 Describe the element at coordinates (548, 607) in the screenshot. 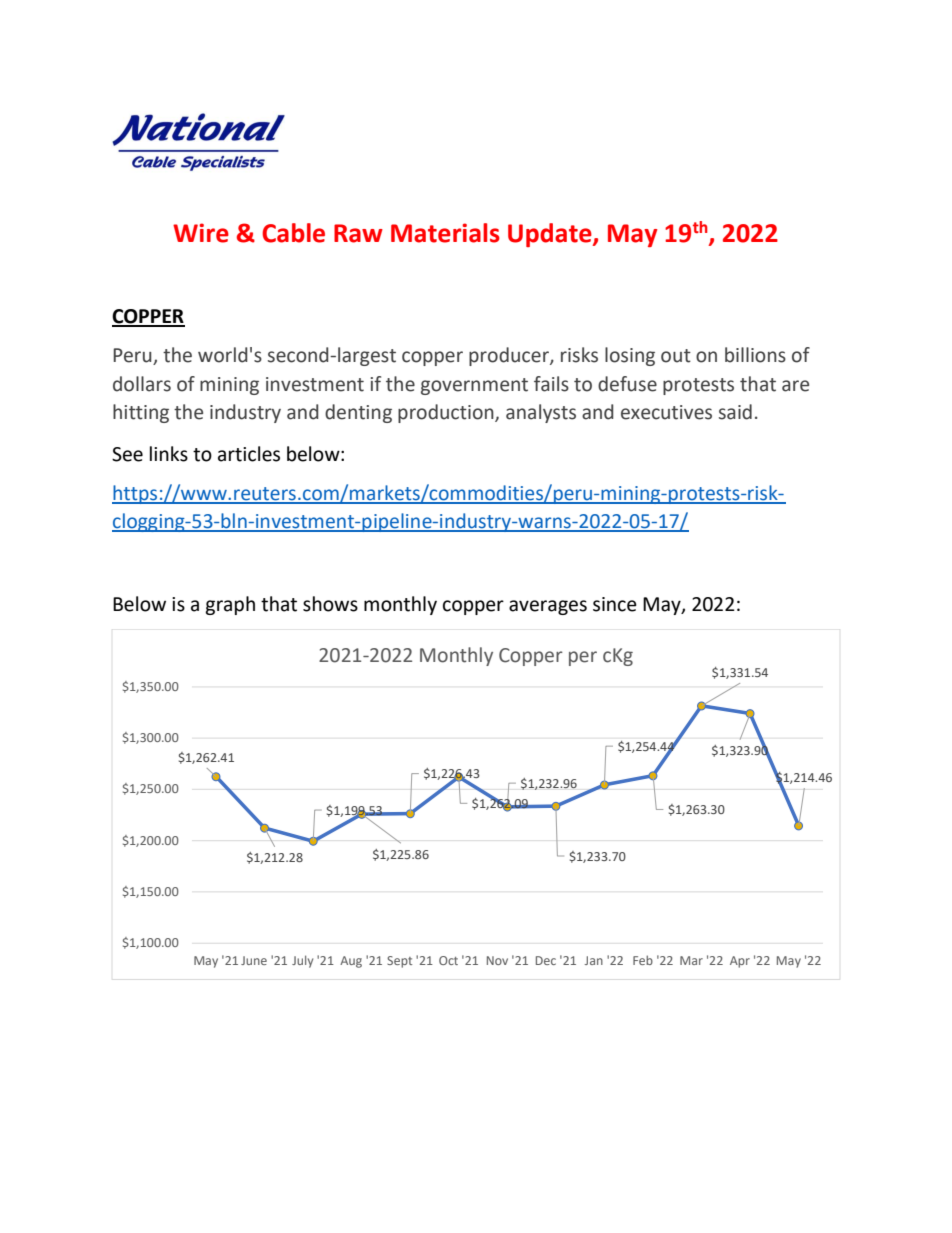

I see `averages` at that location.
